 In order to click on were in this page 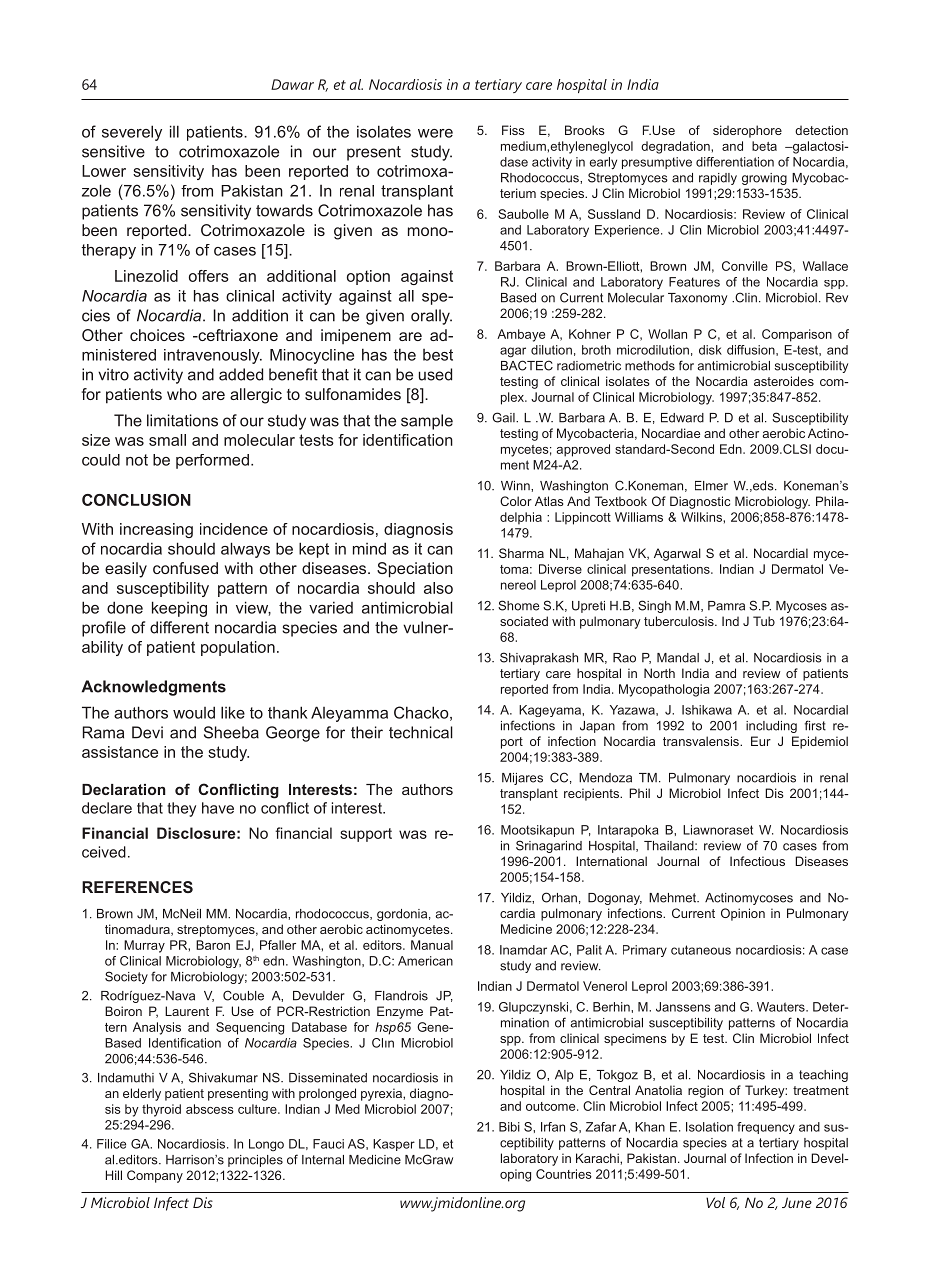, I will do `click(435, 133)`.
